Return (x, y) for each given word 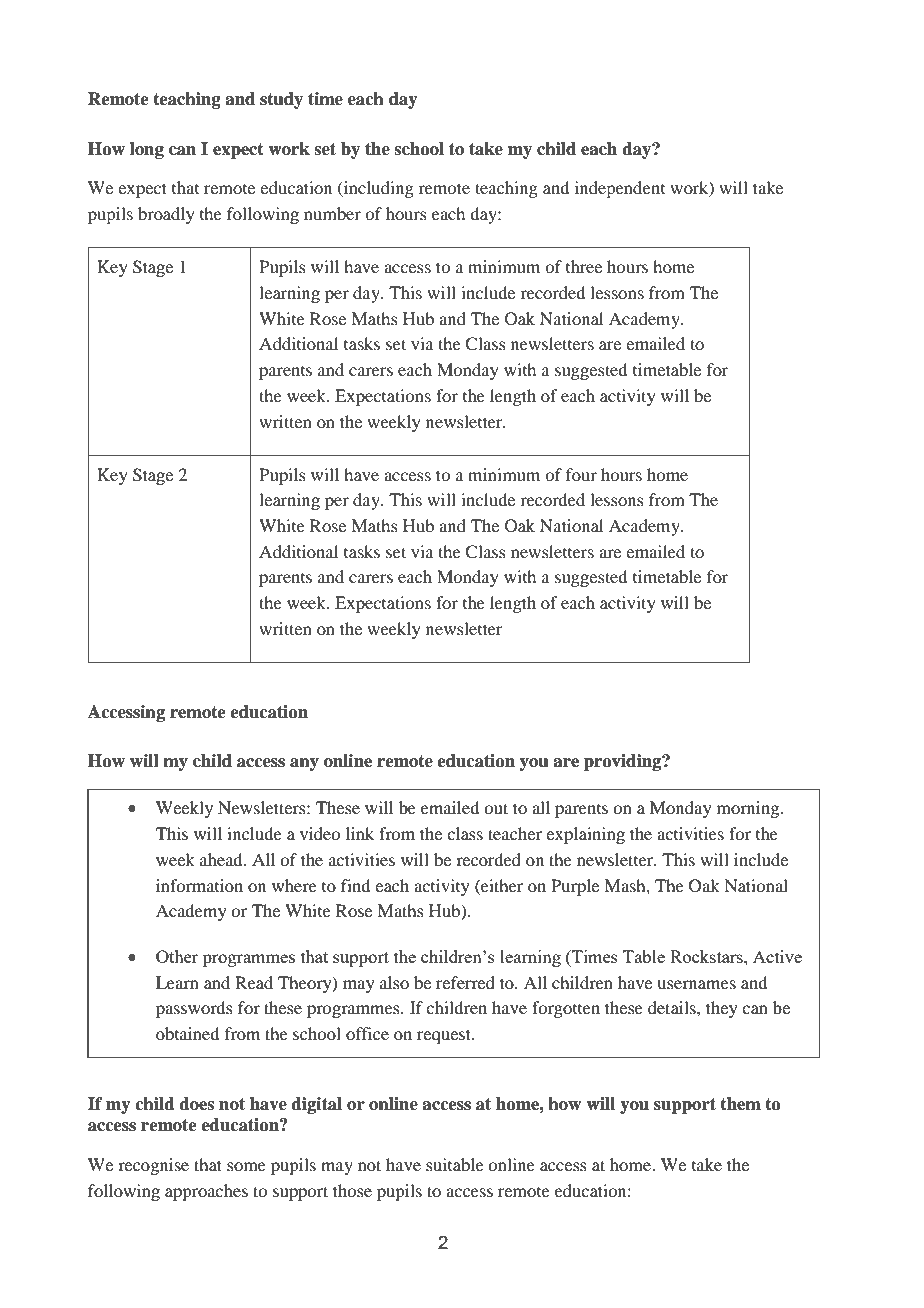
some (246, 1166)
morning (749, 809)
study (281, 100)
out (496, 808)
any (304, 764)
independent (620, 189)
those (352, 1190)
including (378, 189)
